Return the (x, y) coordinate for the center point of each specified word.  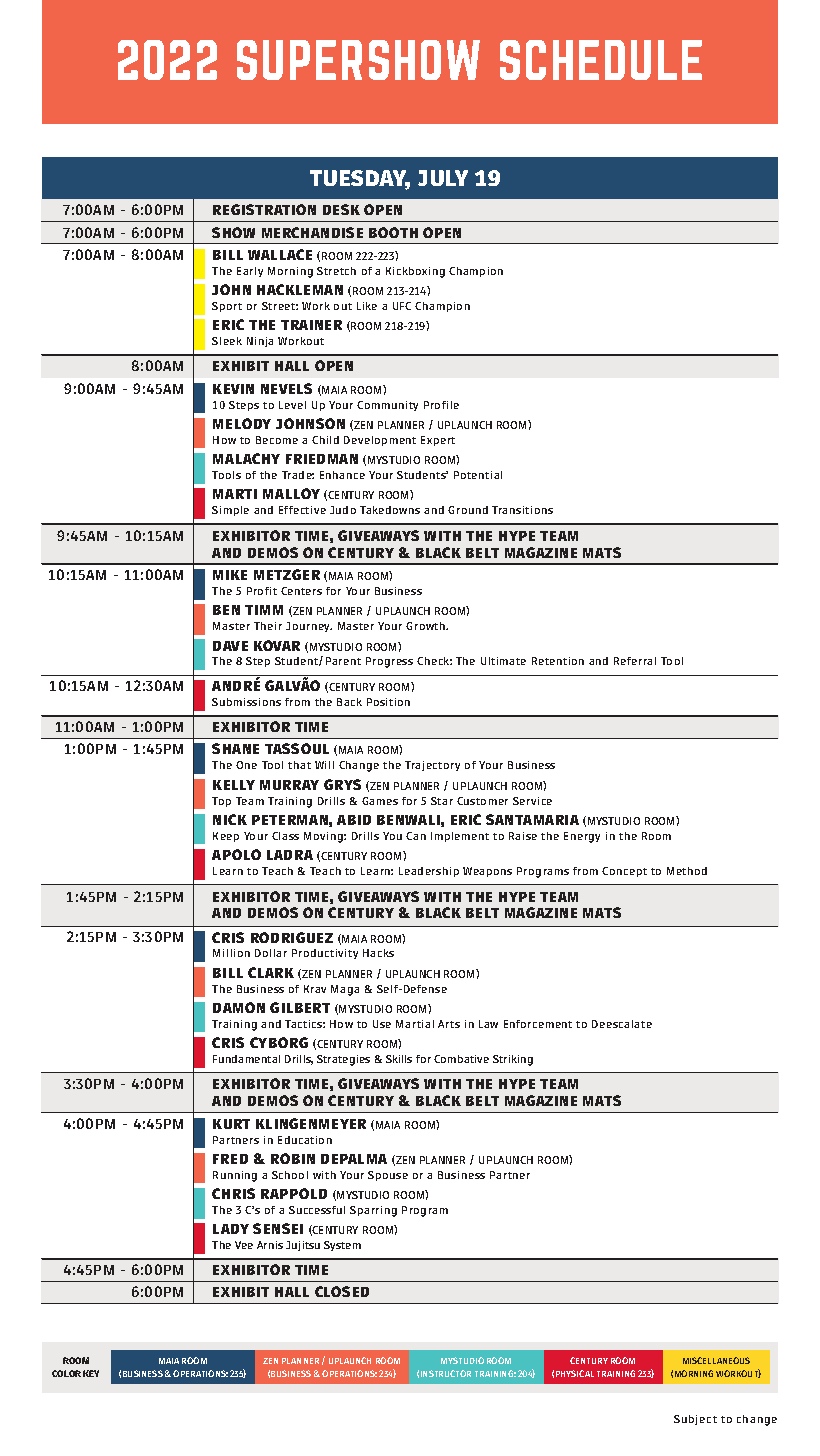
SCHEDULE (601, 60)
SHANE (235, 748)
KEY (91, 1373)
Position (388, 702)
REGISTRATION (264, 209)
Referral (635, 661)
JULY (443, 178)
